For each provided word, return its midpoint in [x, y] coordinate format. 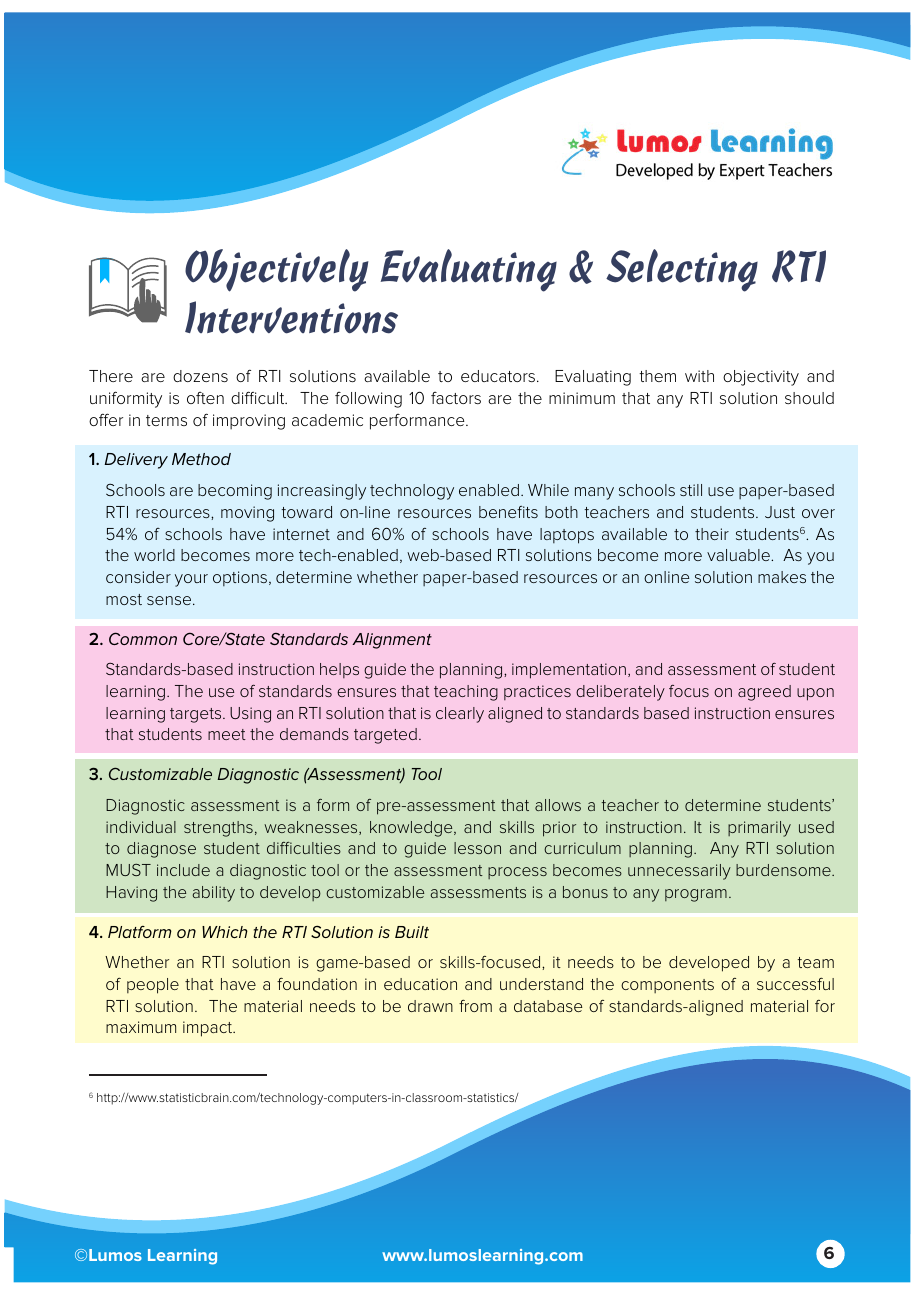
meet [227, 734]
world [154, 555]
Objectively [277, 270]
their [712, 534]
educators [498, 376]
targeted [385, 736]
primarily [759, 829]
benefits [508, 512]
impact [209, 1029]
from [475, 1006]
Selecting [682, 270]
